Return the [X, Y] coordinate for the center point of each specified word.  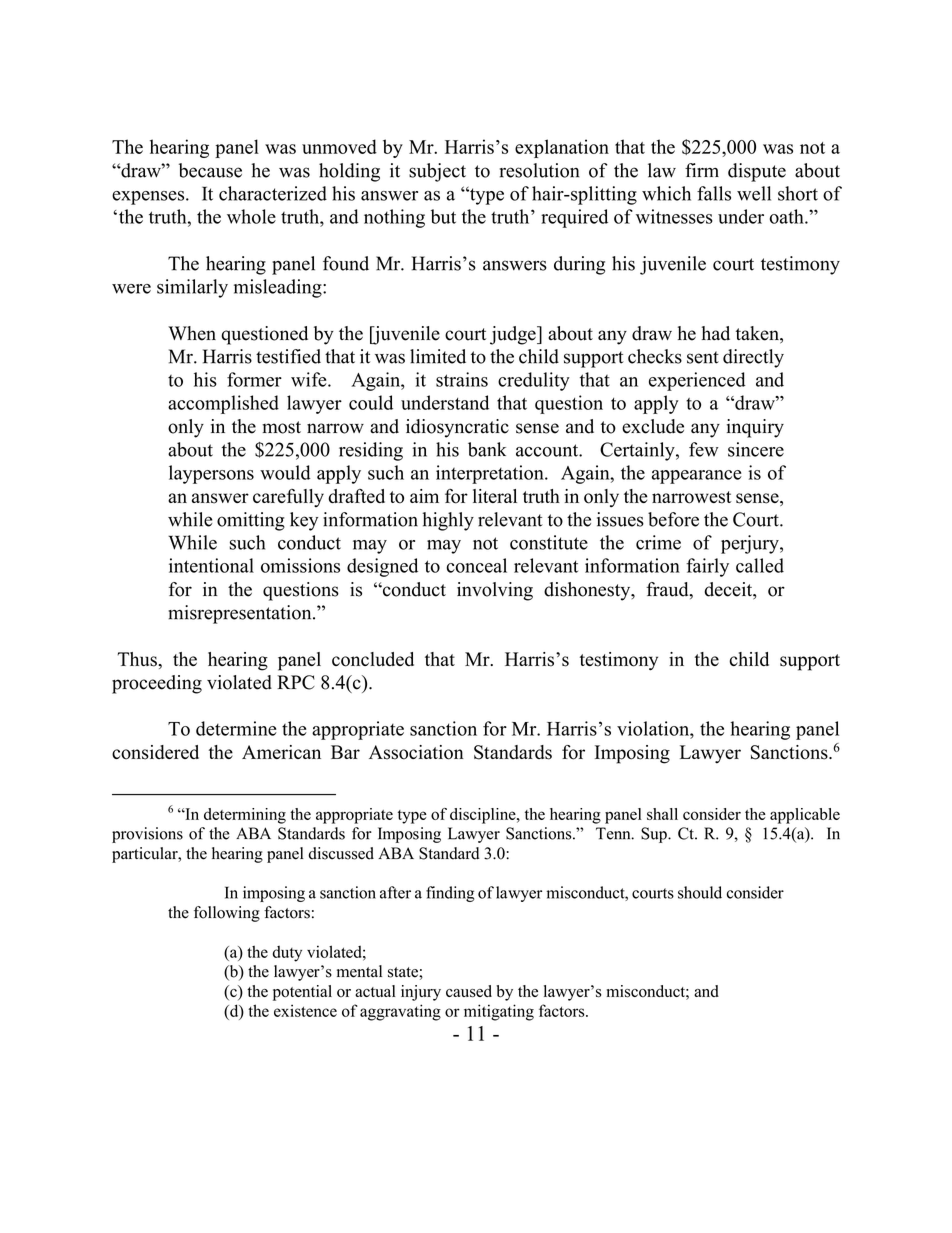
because [210, 170]
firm [702, 170]
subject [437, 172]
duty [287, 954]
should [700, 892]
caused [469, 991]
